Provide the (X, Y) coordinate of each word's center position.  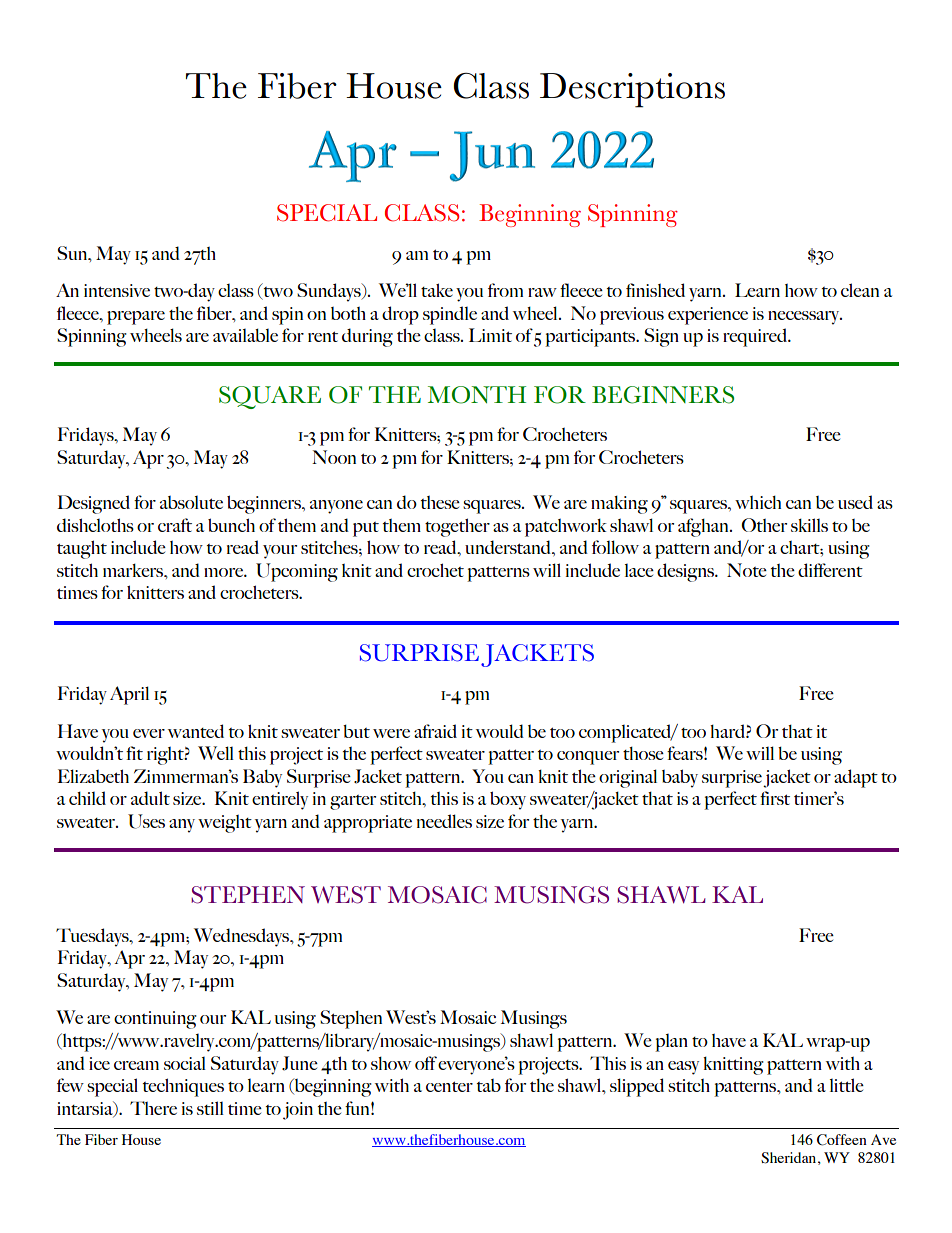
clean (860, 290)
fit (134, 753)
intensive (117, 290)
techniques (183, 1087)
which (758, 502)
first (775, 798)
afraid (435, 731)
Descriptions (632, 90)
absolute (191, 502)
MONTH (477, 395)
